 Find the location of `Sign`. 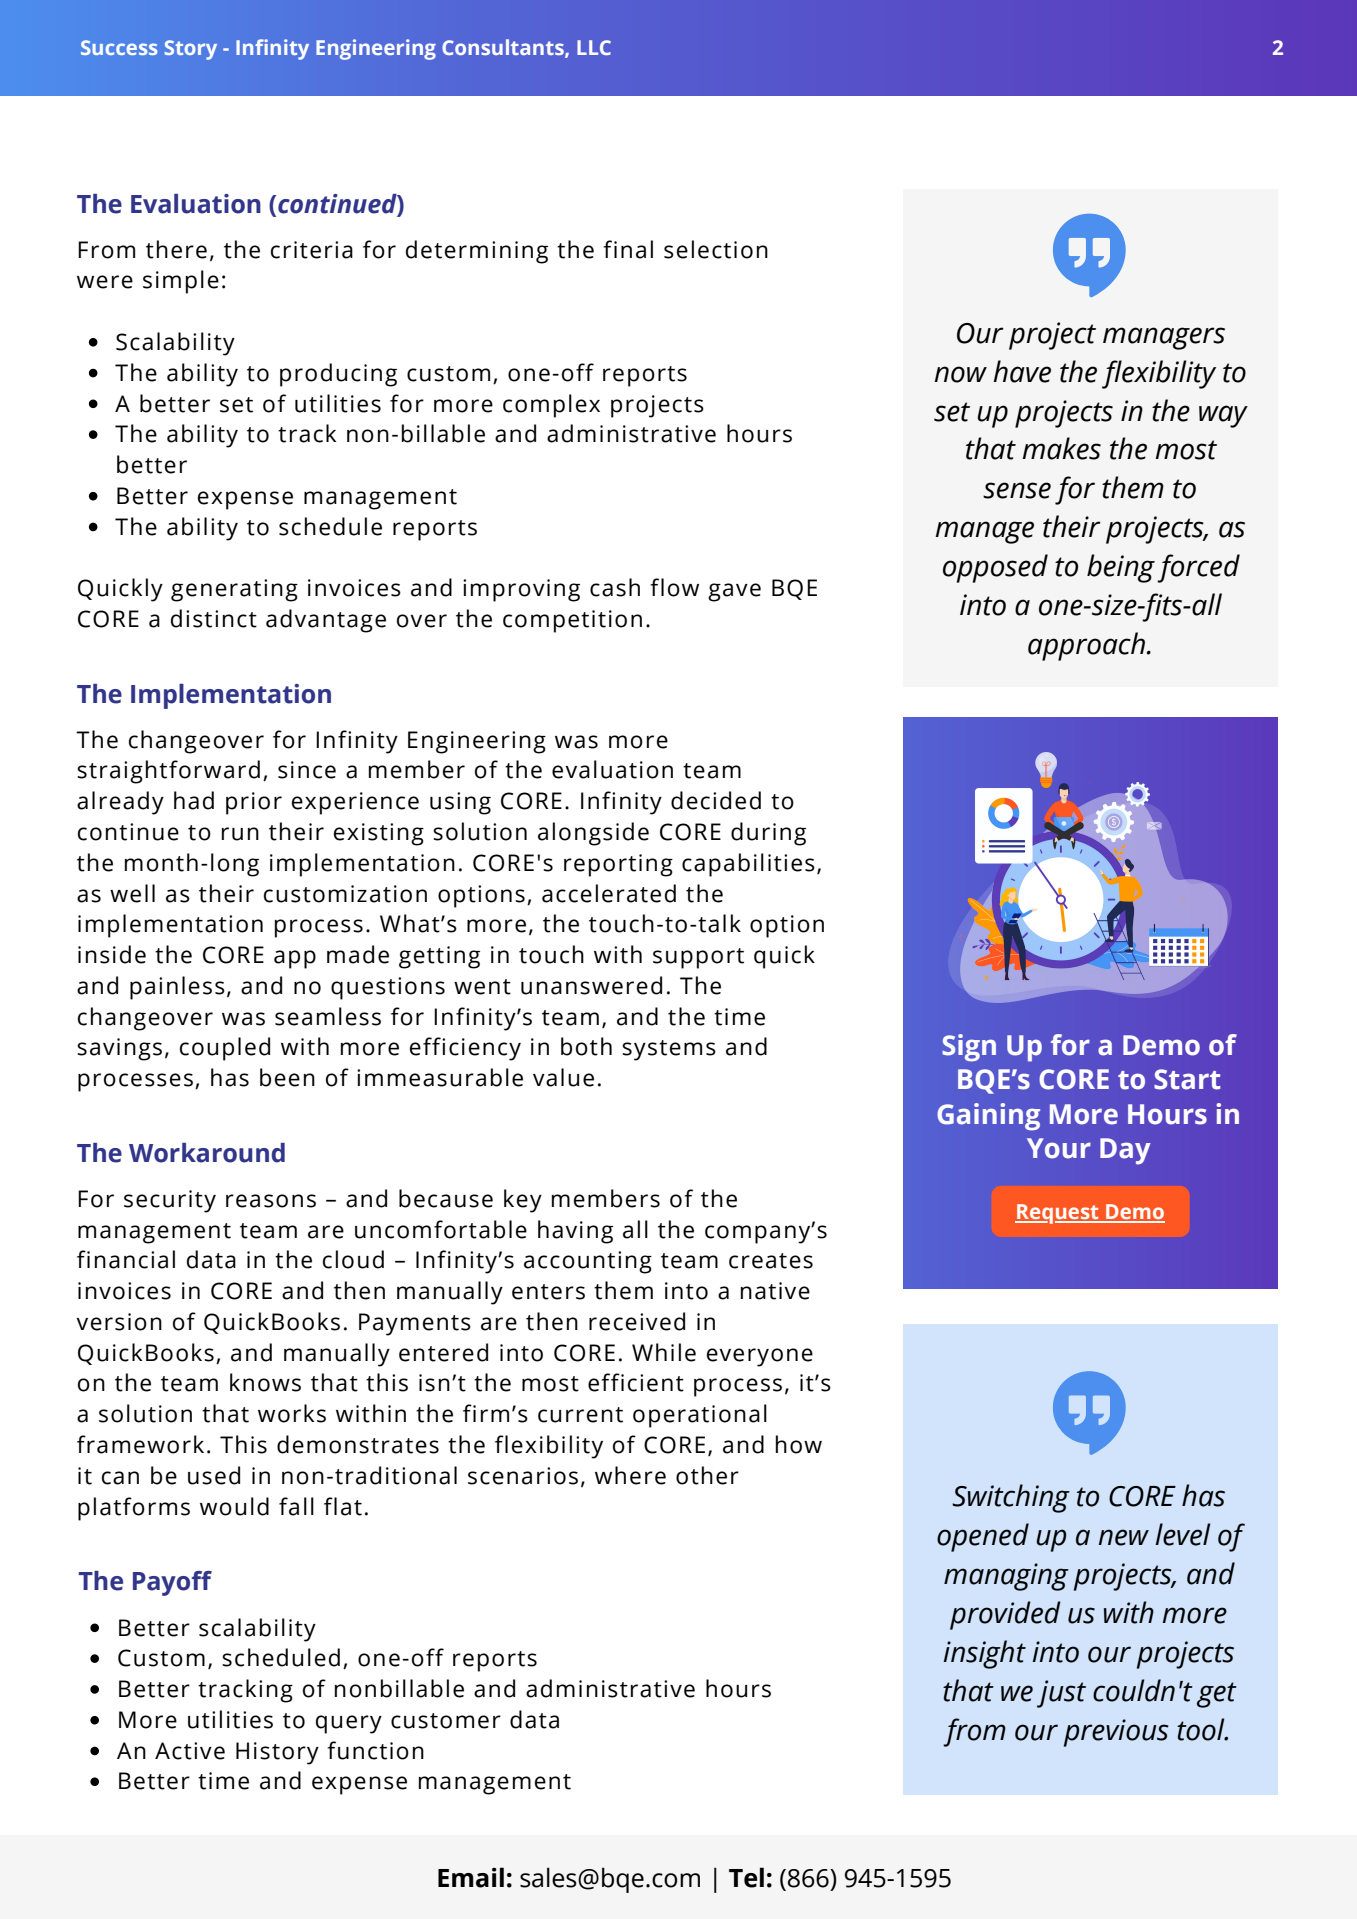

Sign is located at coordinates (969, 1048).
